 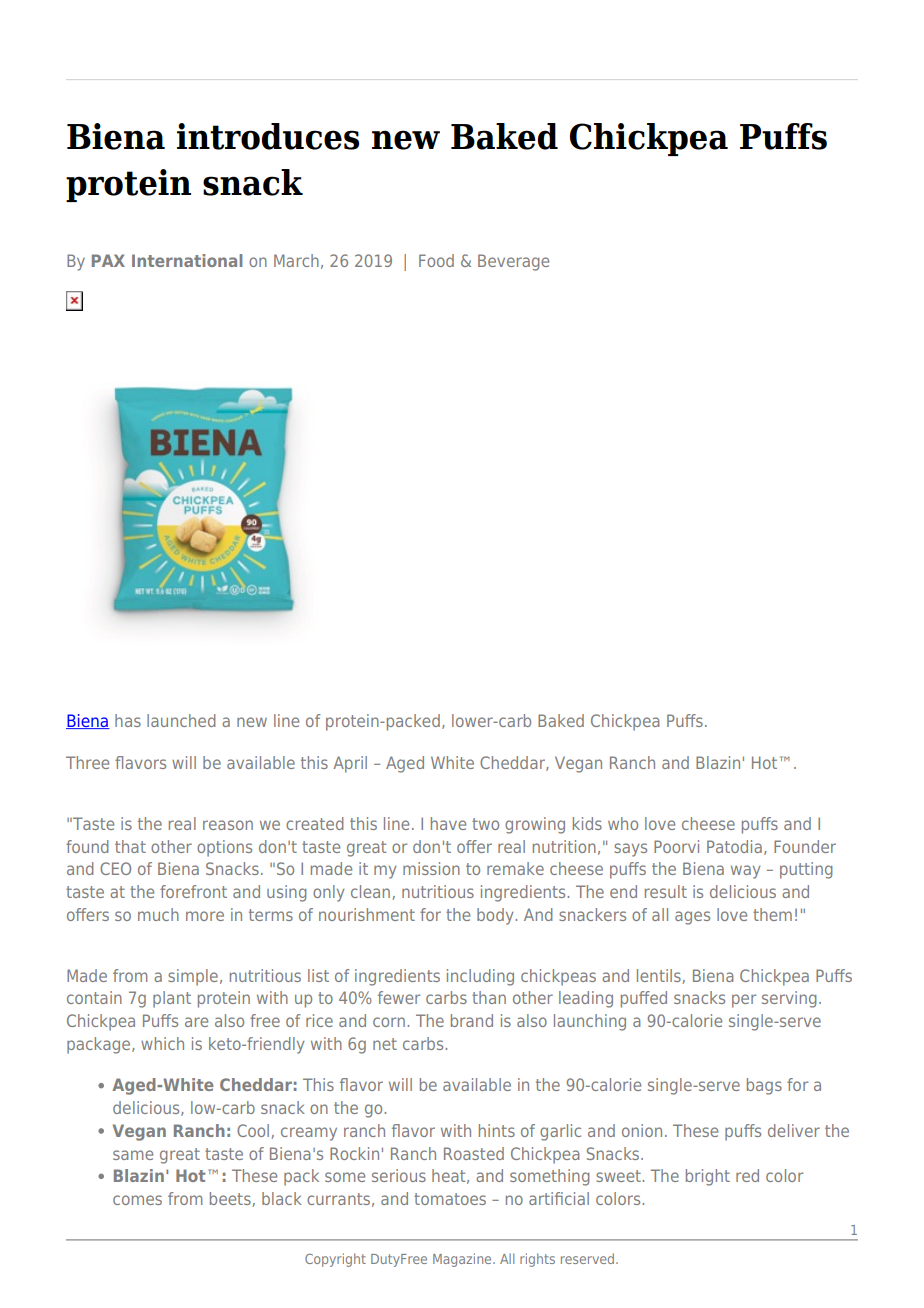 I want to click on who, so click(x=623, y=823).
